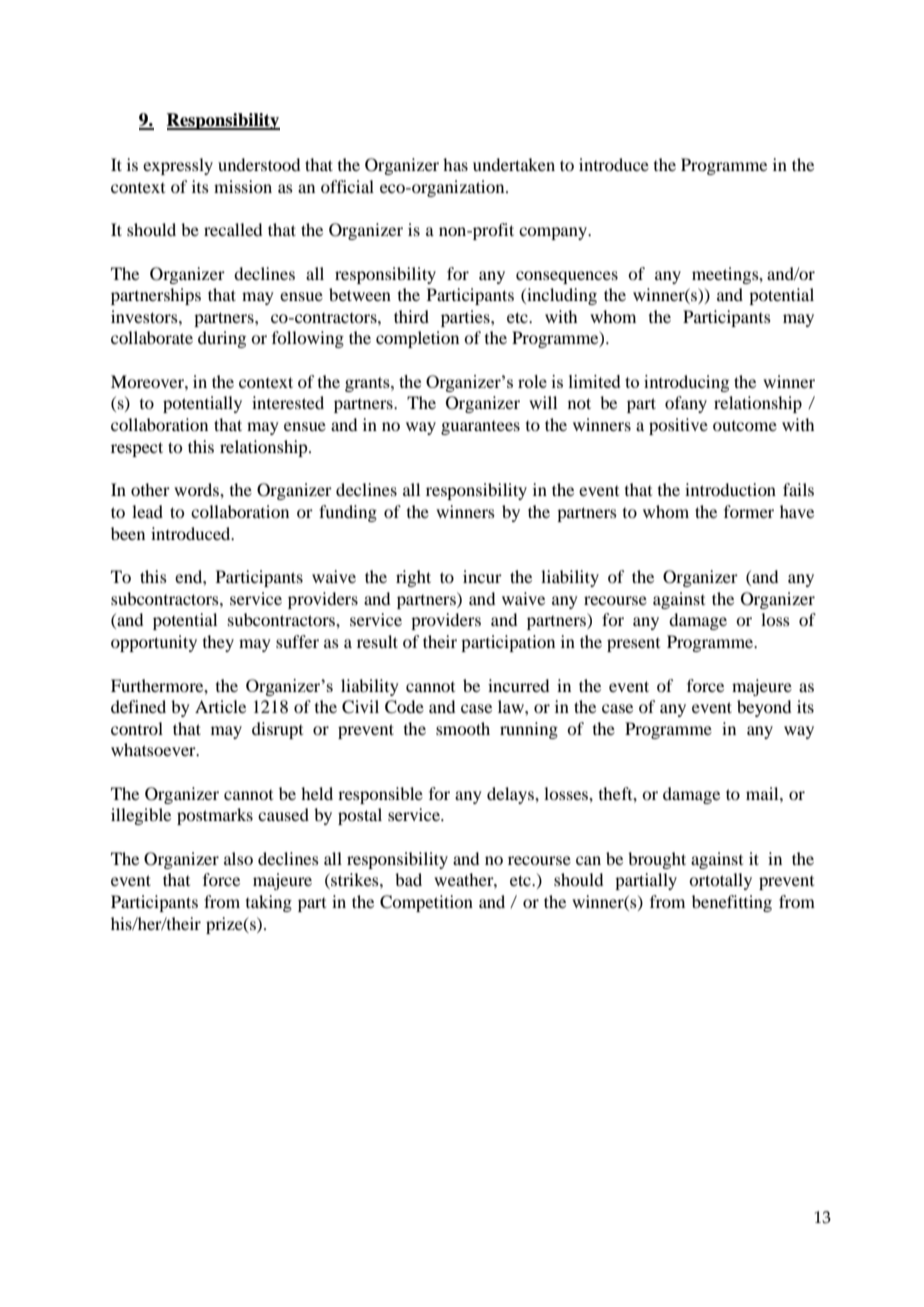 This document has width=924, height=1307. What do you see at coordinates (147, 511) in the document?
I see `lead` at bounding box center [147, 511].
